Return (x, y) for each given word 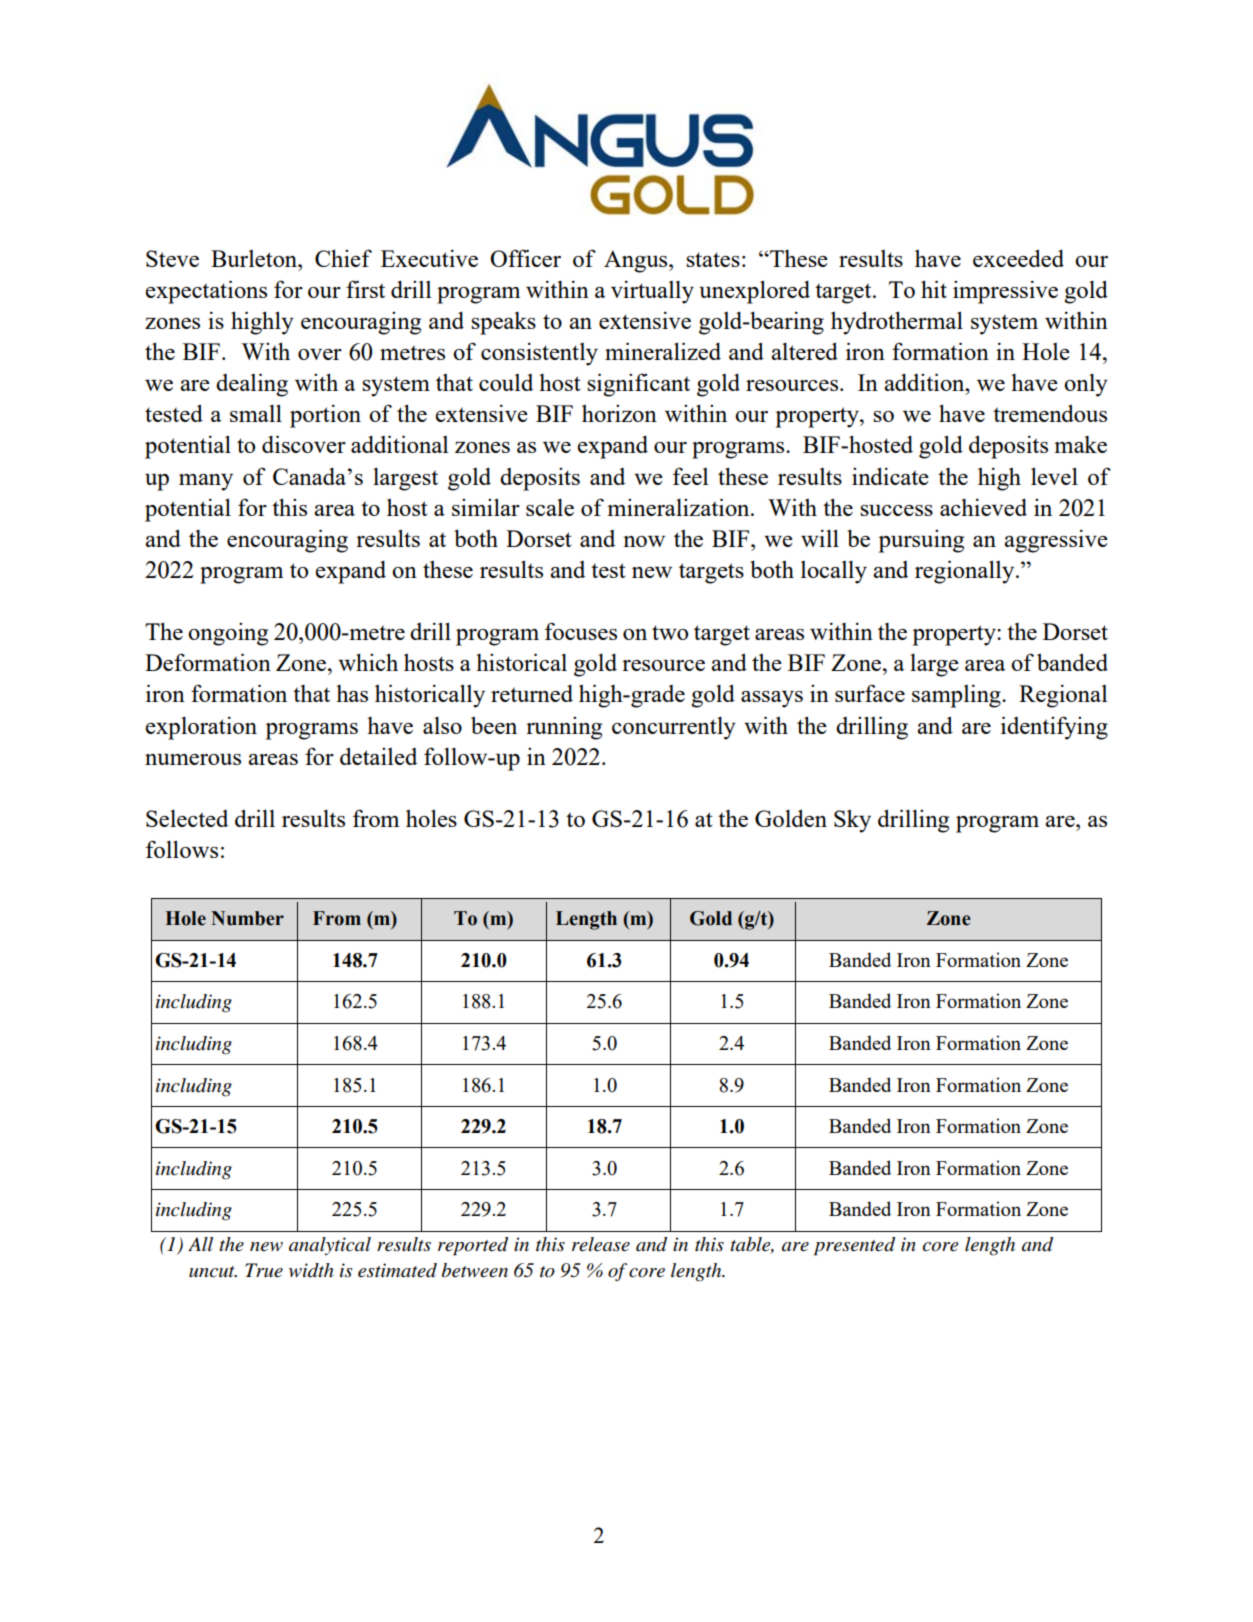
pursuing (921, 541)
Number (247, 918)
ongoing (228, 634)
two (670, 632)
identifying (1054, 728)
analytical (330, 1246)
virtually (652, 292)
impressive (1005, 292)
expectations (206, 292)
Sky (852, 821)
